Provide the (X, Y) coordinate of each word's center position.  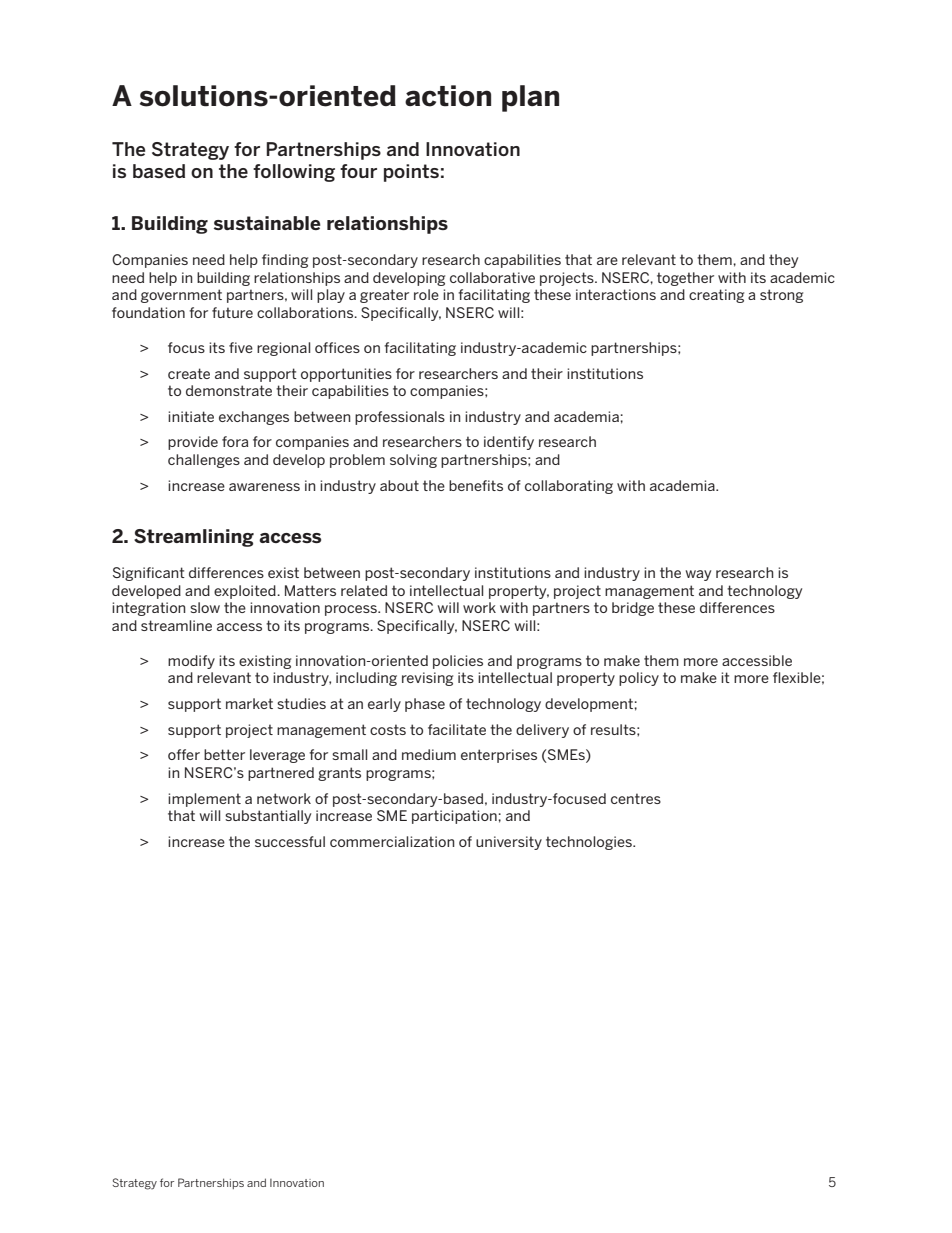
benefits (476, 485)
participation (455, 817)
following (294, 173)
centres (636, 798)
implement (204, 800)
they (783, 261)
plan (530, 98)
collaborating (569, 487)
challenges (204, 461)
